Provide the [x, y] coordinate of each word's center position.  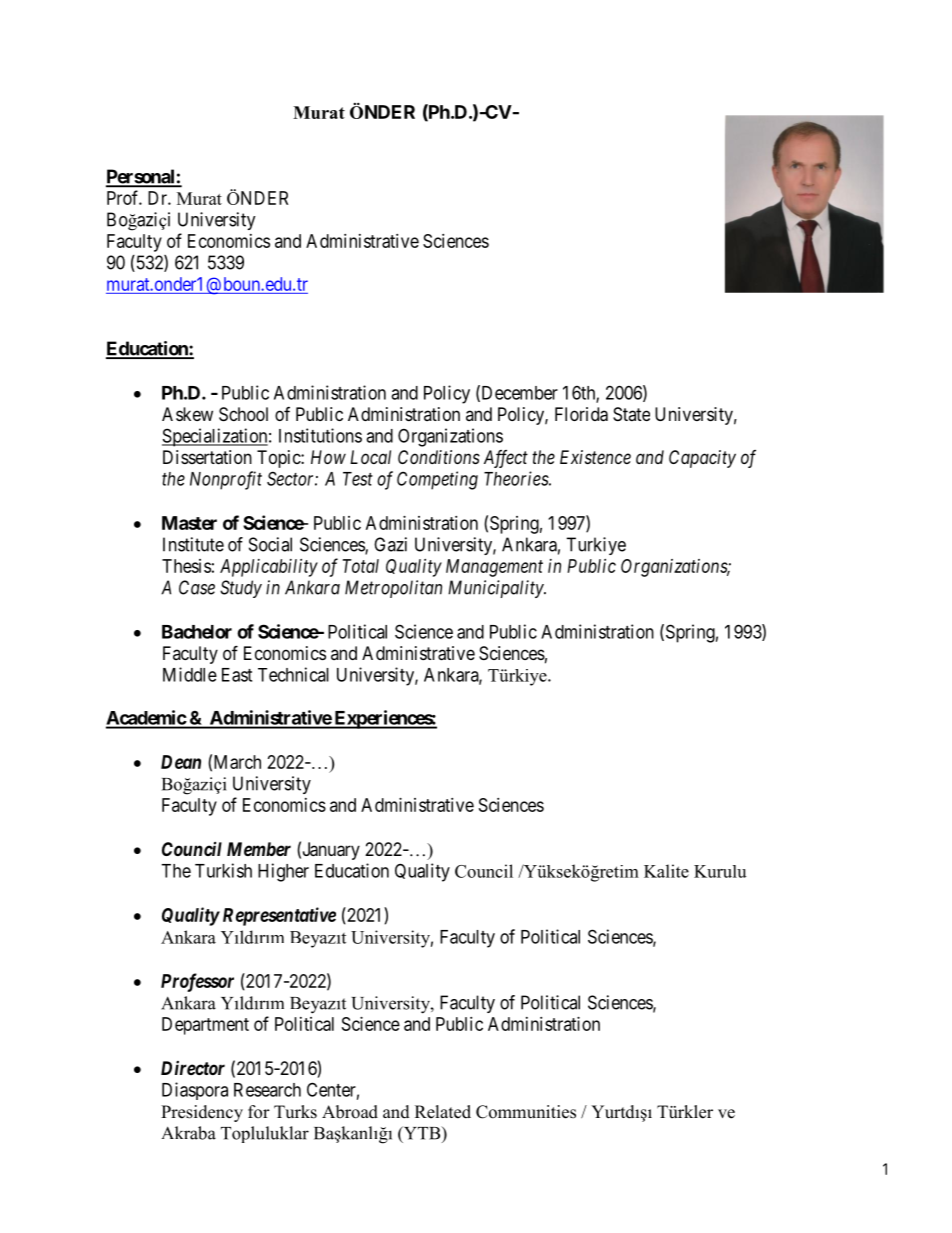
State [631, 414]
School [243, 414]
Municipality [496, 589]
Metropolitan [393, 589]
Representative [279, 916]
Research [267, 1090]
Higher [283, 872]
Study [241, 589]
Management [494, 568]
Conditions [439, 457]
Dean [181, 762]
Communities [526, 1112]
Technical [293, 674]
